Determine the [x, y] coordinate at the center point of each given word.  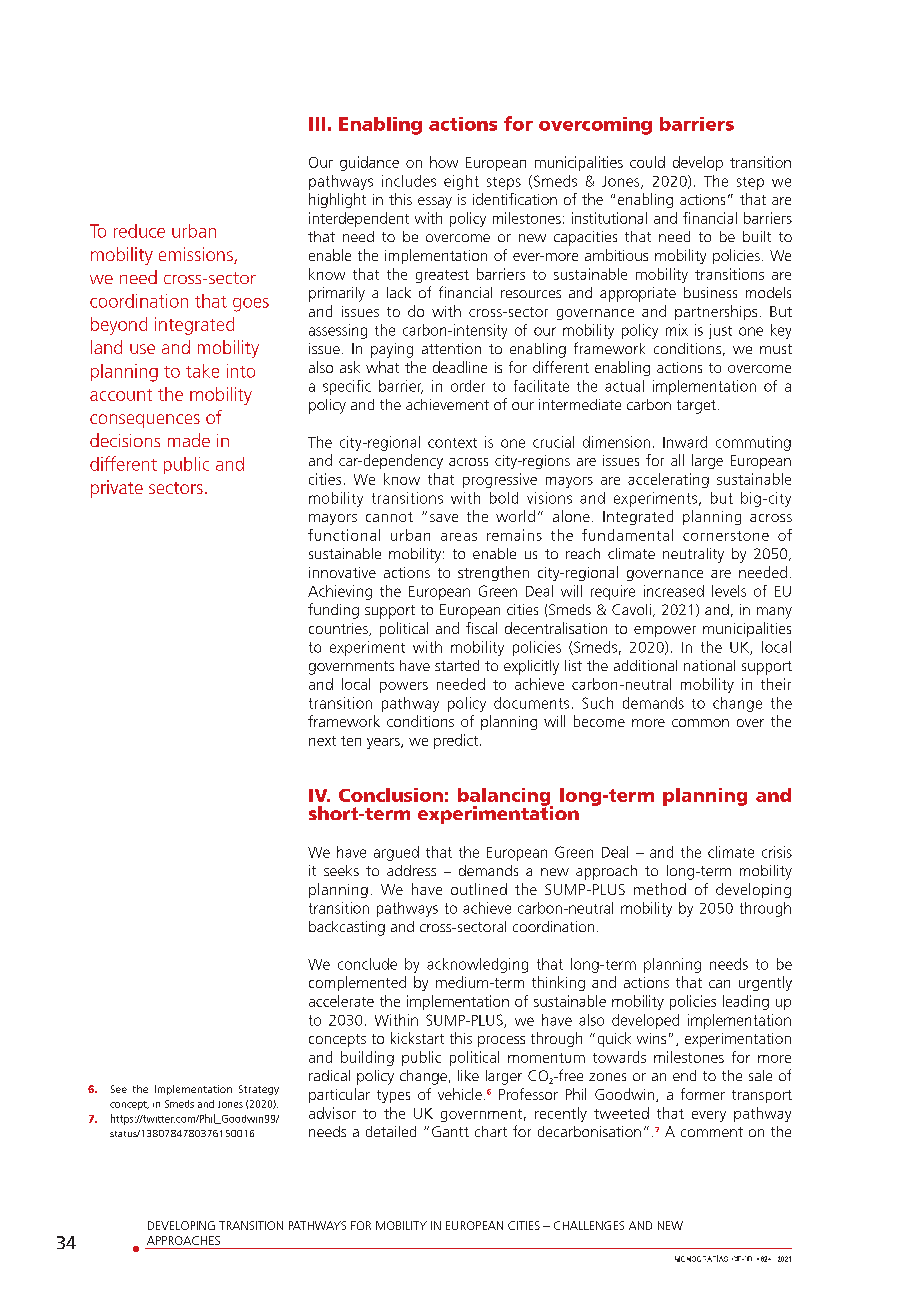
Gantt [450, 1131]
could [647, 162]
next [322, 741]
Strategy [259, 1090]
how [444, 162]
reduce [139, 231]
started [457, 665]
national [709, 665]
